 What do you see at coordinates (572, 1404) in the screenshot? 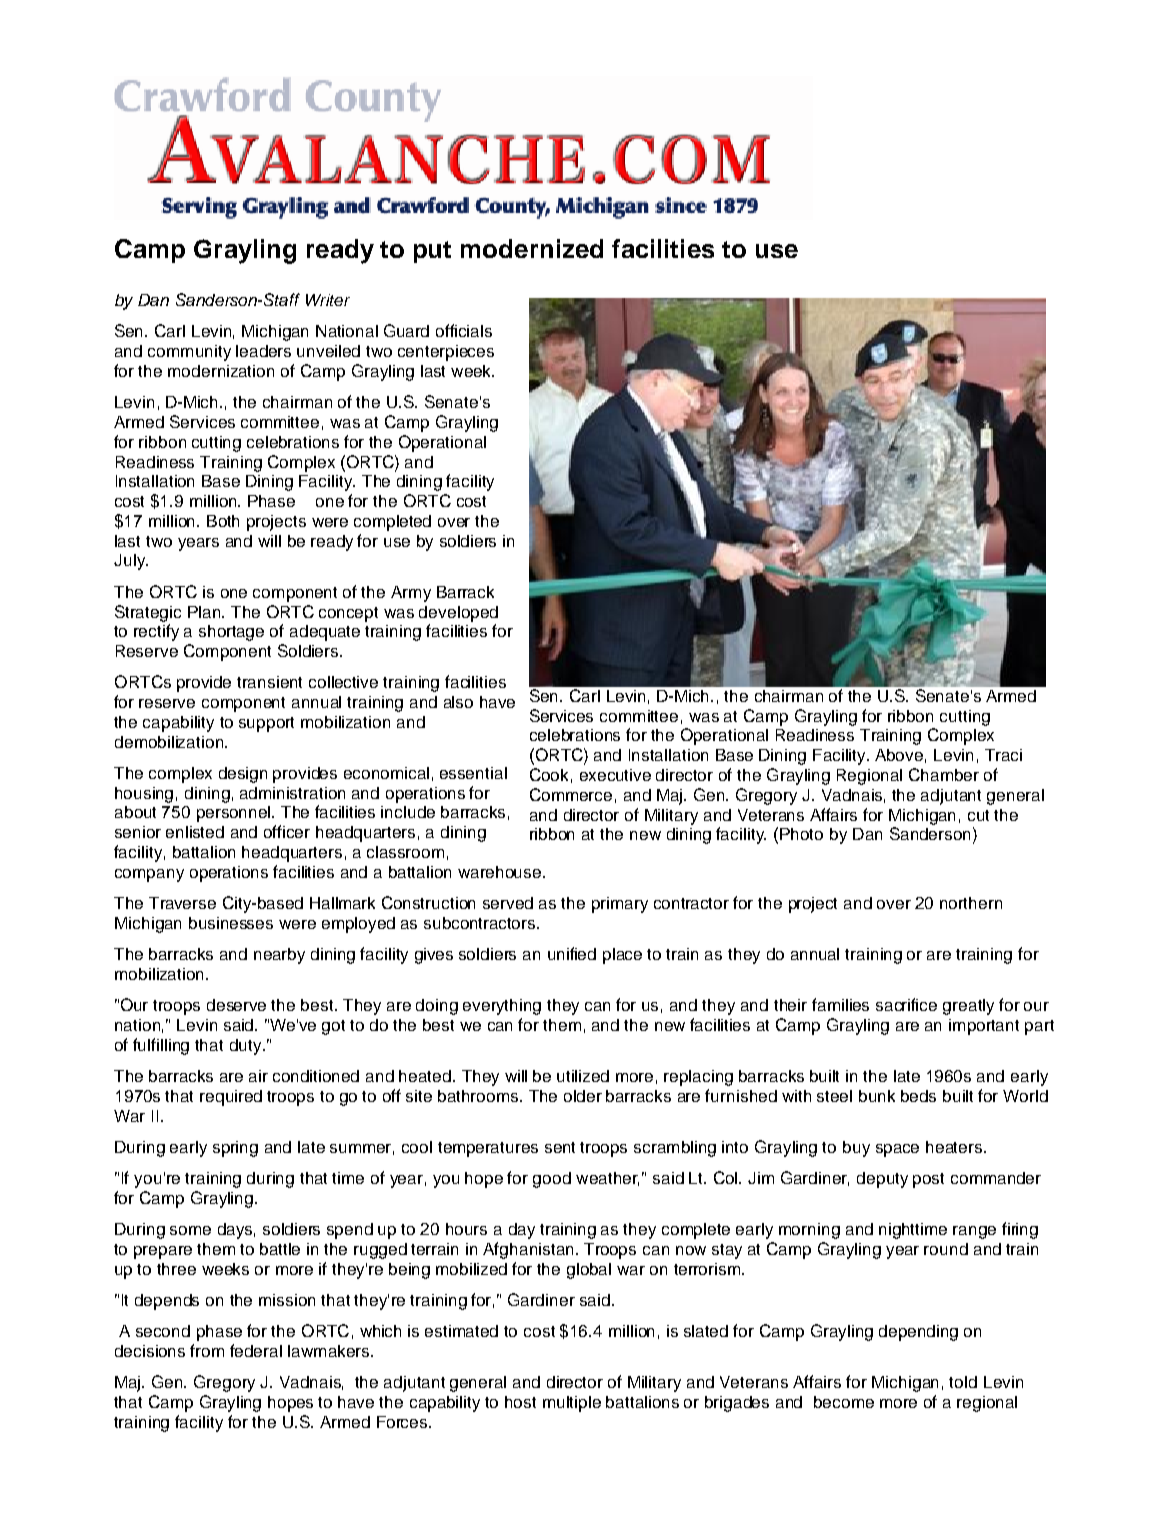
I see `multiple` at bounding box center [572, 1404].
